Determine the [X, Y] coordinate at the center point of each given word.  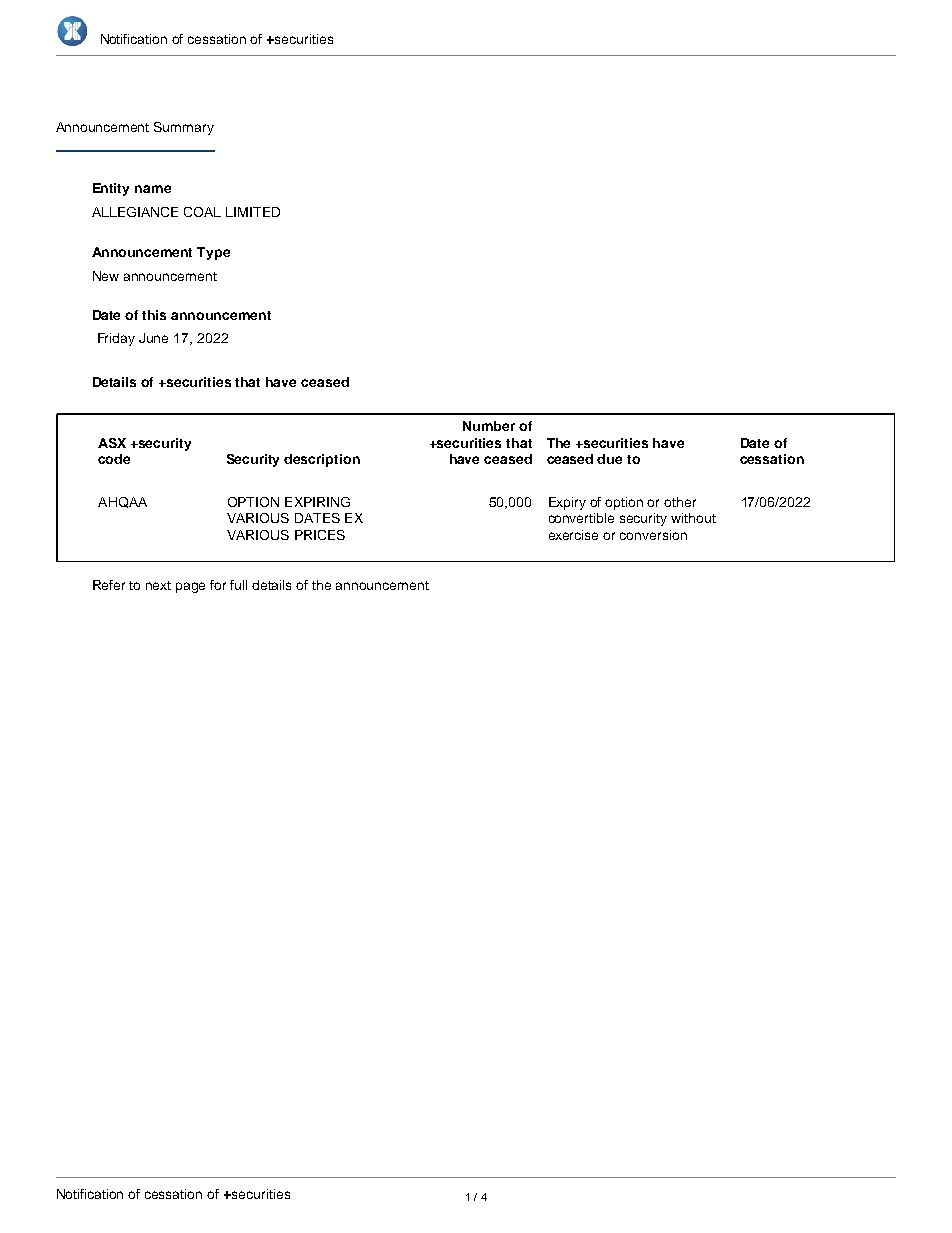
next [158, 585]
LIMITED [253, 212]
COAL [202, 212]
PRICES [320, 535]
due [609, 459]
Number [489, 426]
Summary [184, 128]
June [153, 338]
